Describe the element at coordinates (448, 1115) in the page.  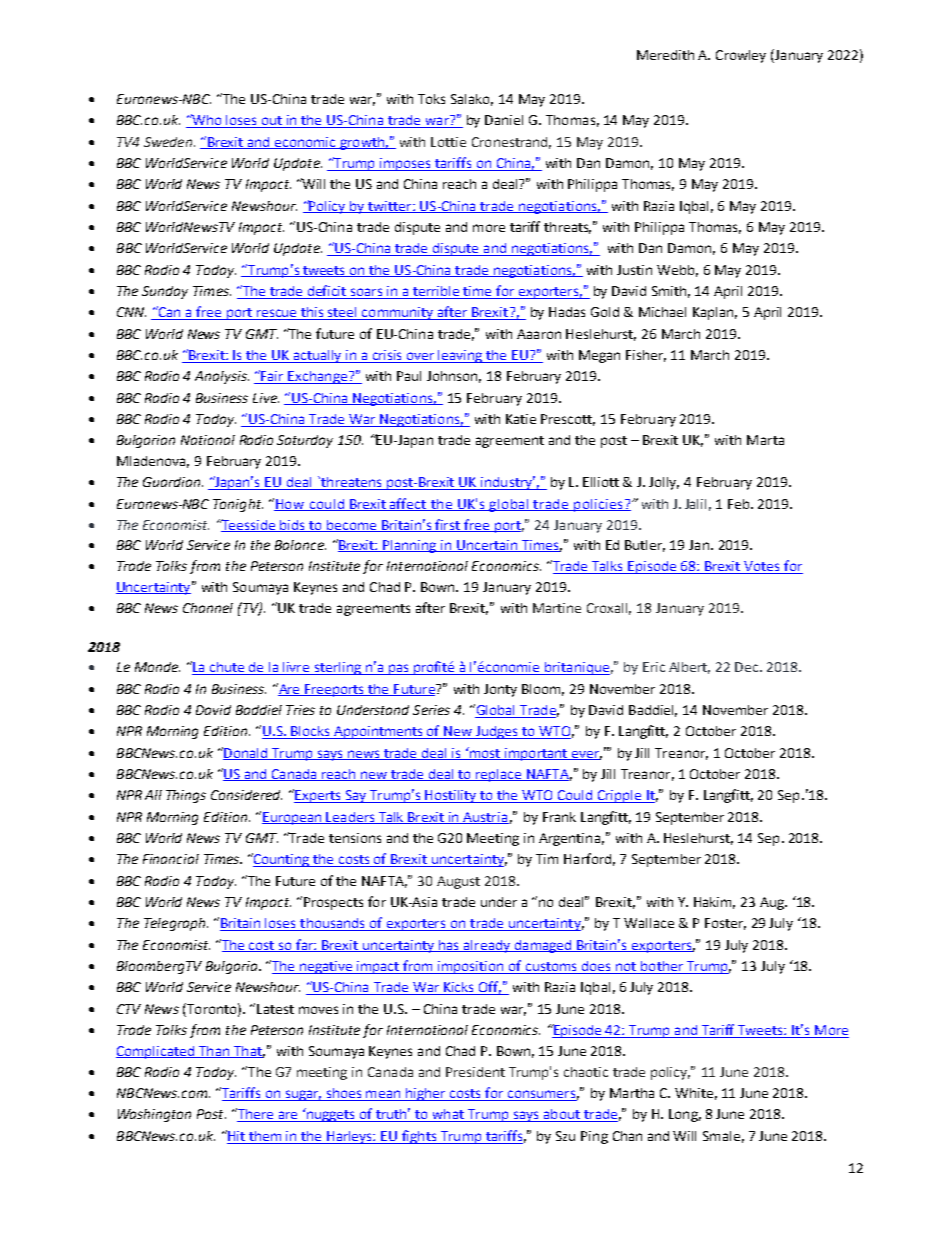
I see `what` at that location.
